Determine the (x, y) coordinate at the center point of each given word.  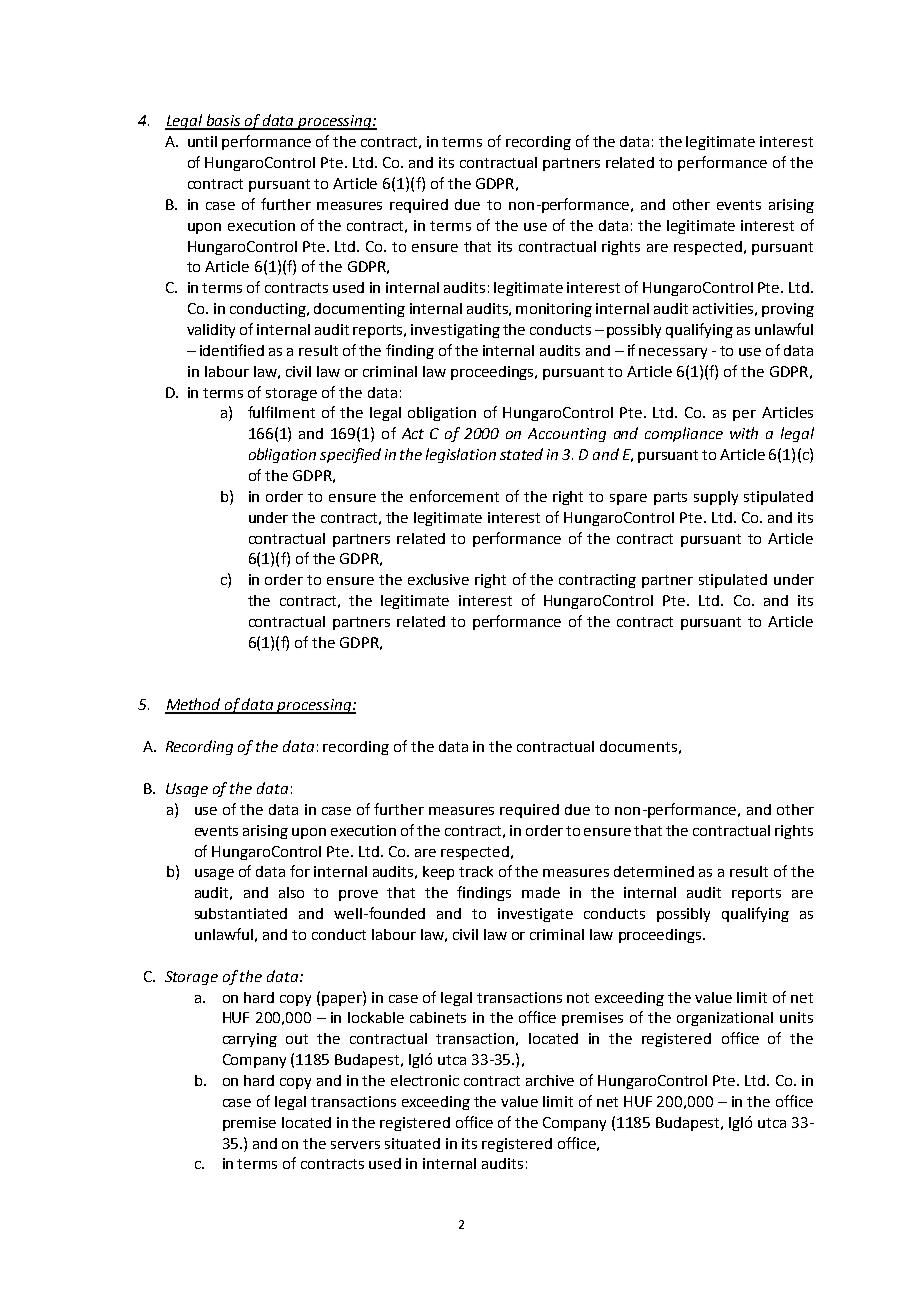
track (476, 871)
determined (654, 871)
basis (224, 121)
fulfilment (281, 412)
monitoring (554, 310)
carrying (250, 1040)
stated (521, 454)
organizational (725, 1019)
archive (550, 1080)
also (291, 892)
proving (788, 310)
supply (716, 498)
